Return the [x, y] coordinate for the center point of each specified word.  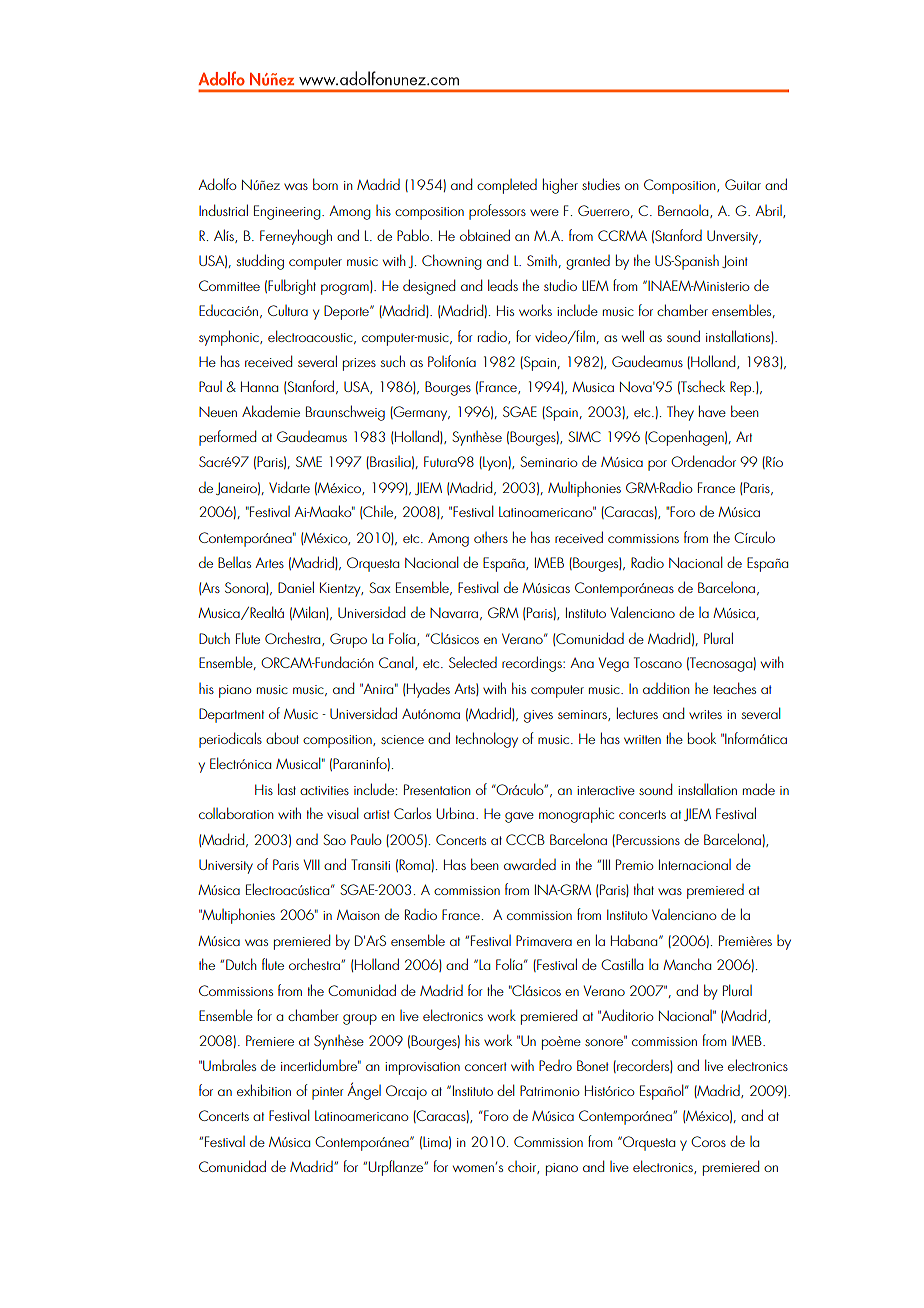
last [287, 789]
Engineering [288, 212]
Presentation [437, 789]
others [491, 537]
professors [497, 212]
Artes [269, 563]
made [759, 789]
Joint [735, 261]
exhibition [264, 1090]
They [680, 413]
